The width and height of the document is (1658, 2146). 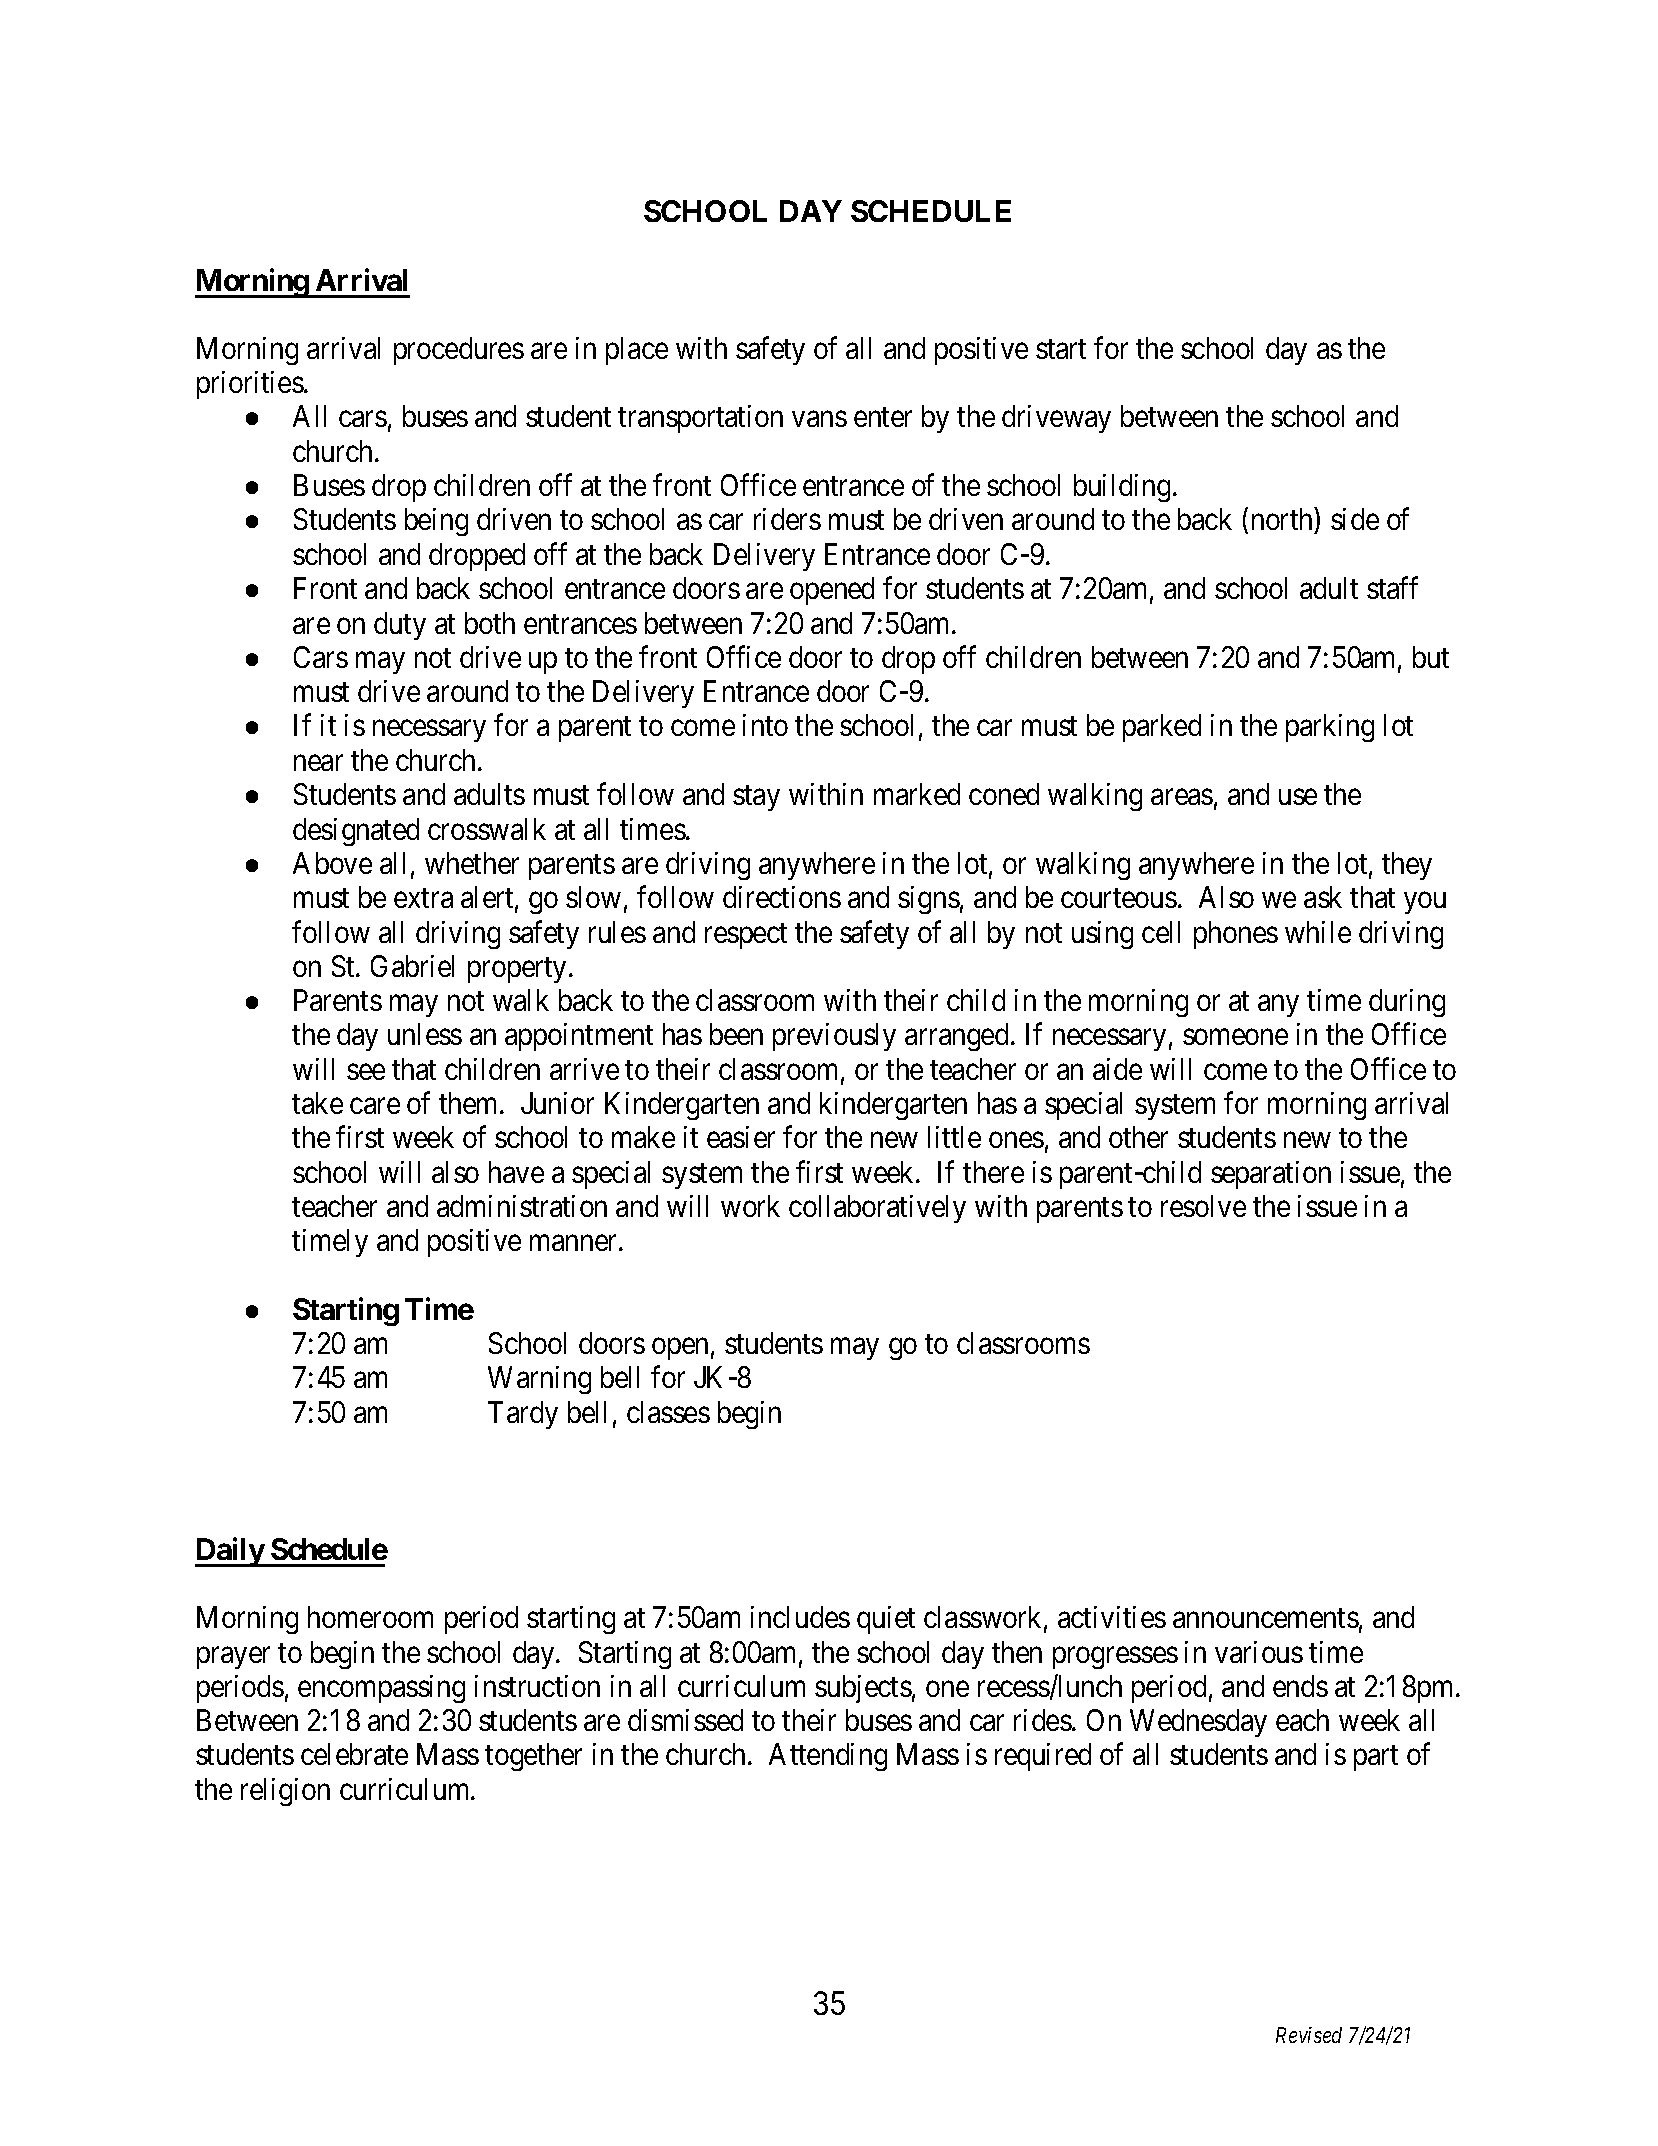 I want to click on care, so click(x=375, y=1106).
